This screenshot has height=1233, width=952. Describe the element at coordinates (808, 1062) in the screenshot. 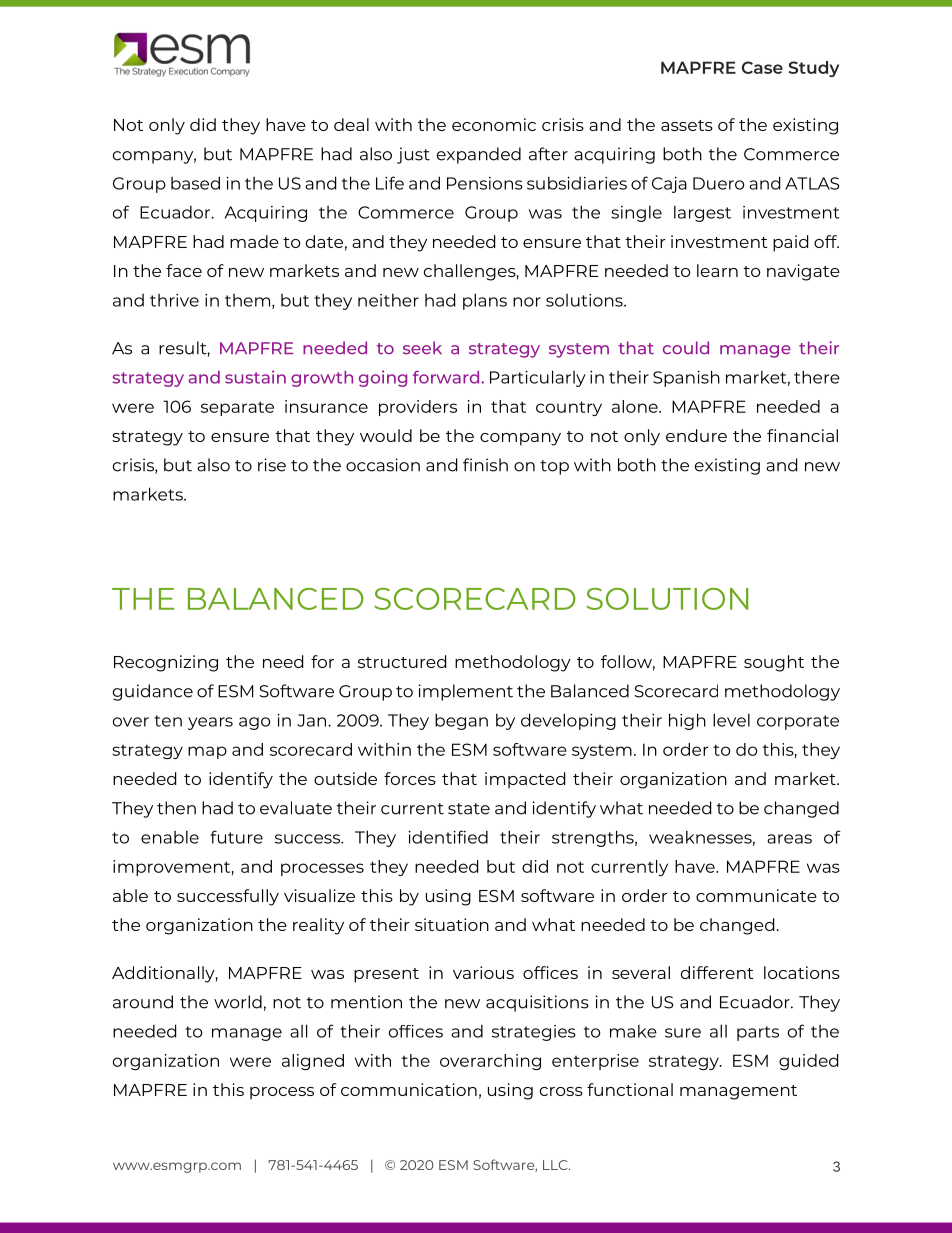

I see `guided` at that location.
